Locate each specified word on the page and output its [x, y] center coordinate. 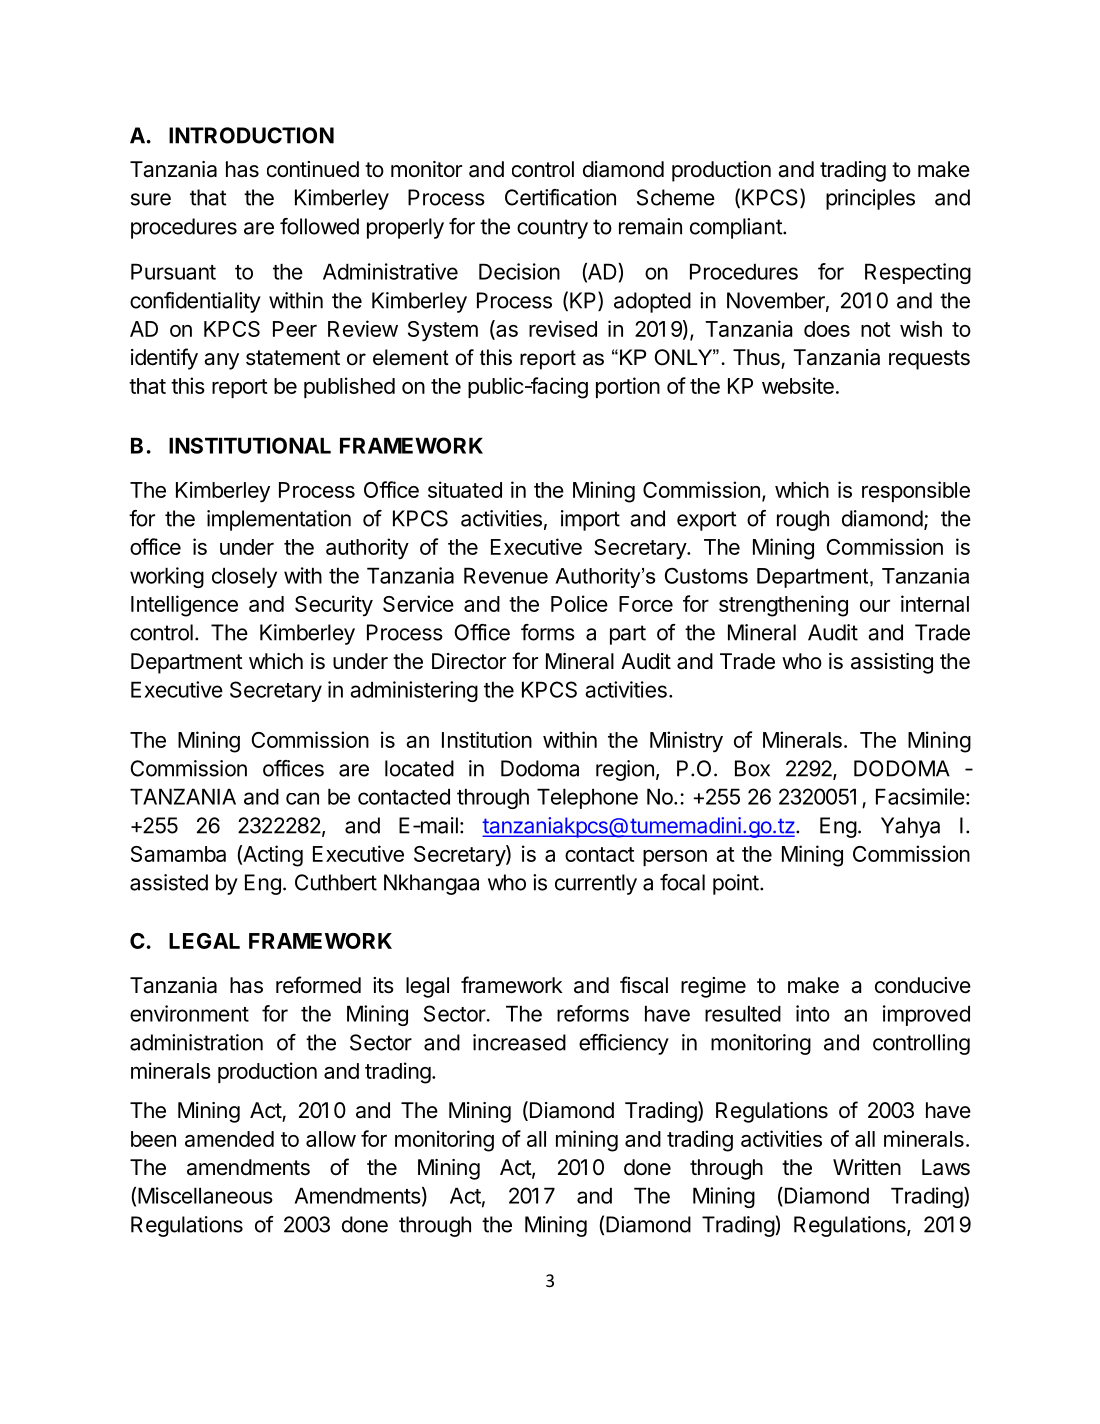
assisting [892, 663]
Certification [560, 197]
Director [469, 661]
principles [870, 199]
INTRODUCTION [251, 135]
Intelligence [184, 606]
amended [229, 1139]
